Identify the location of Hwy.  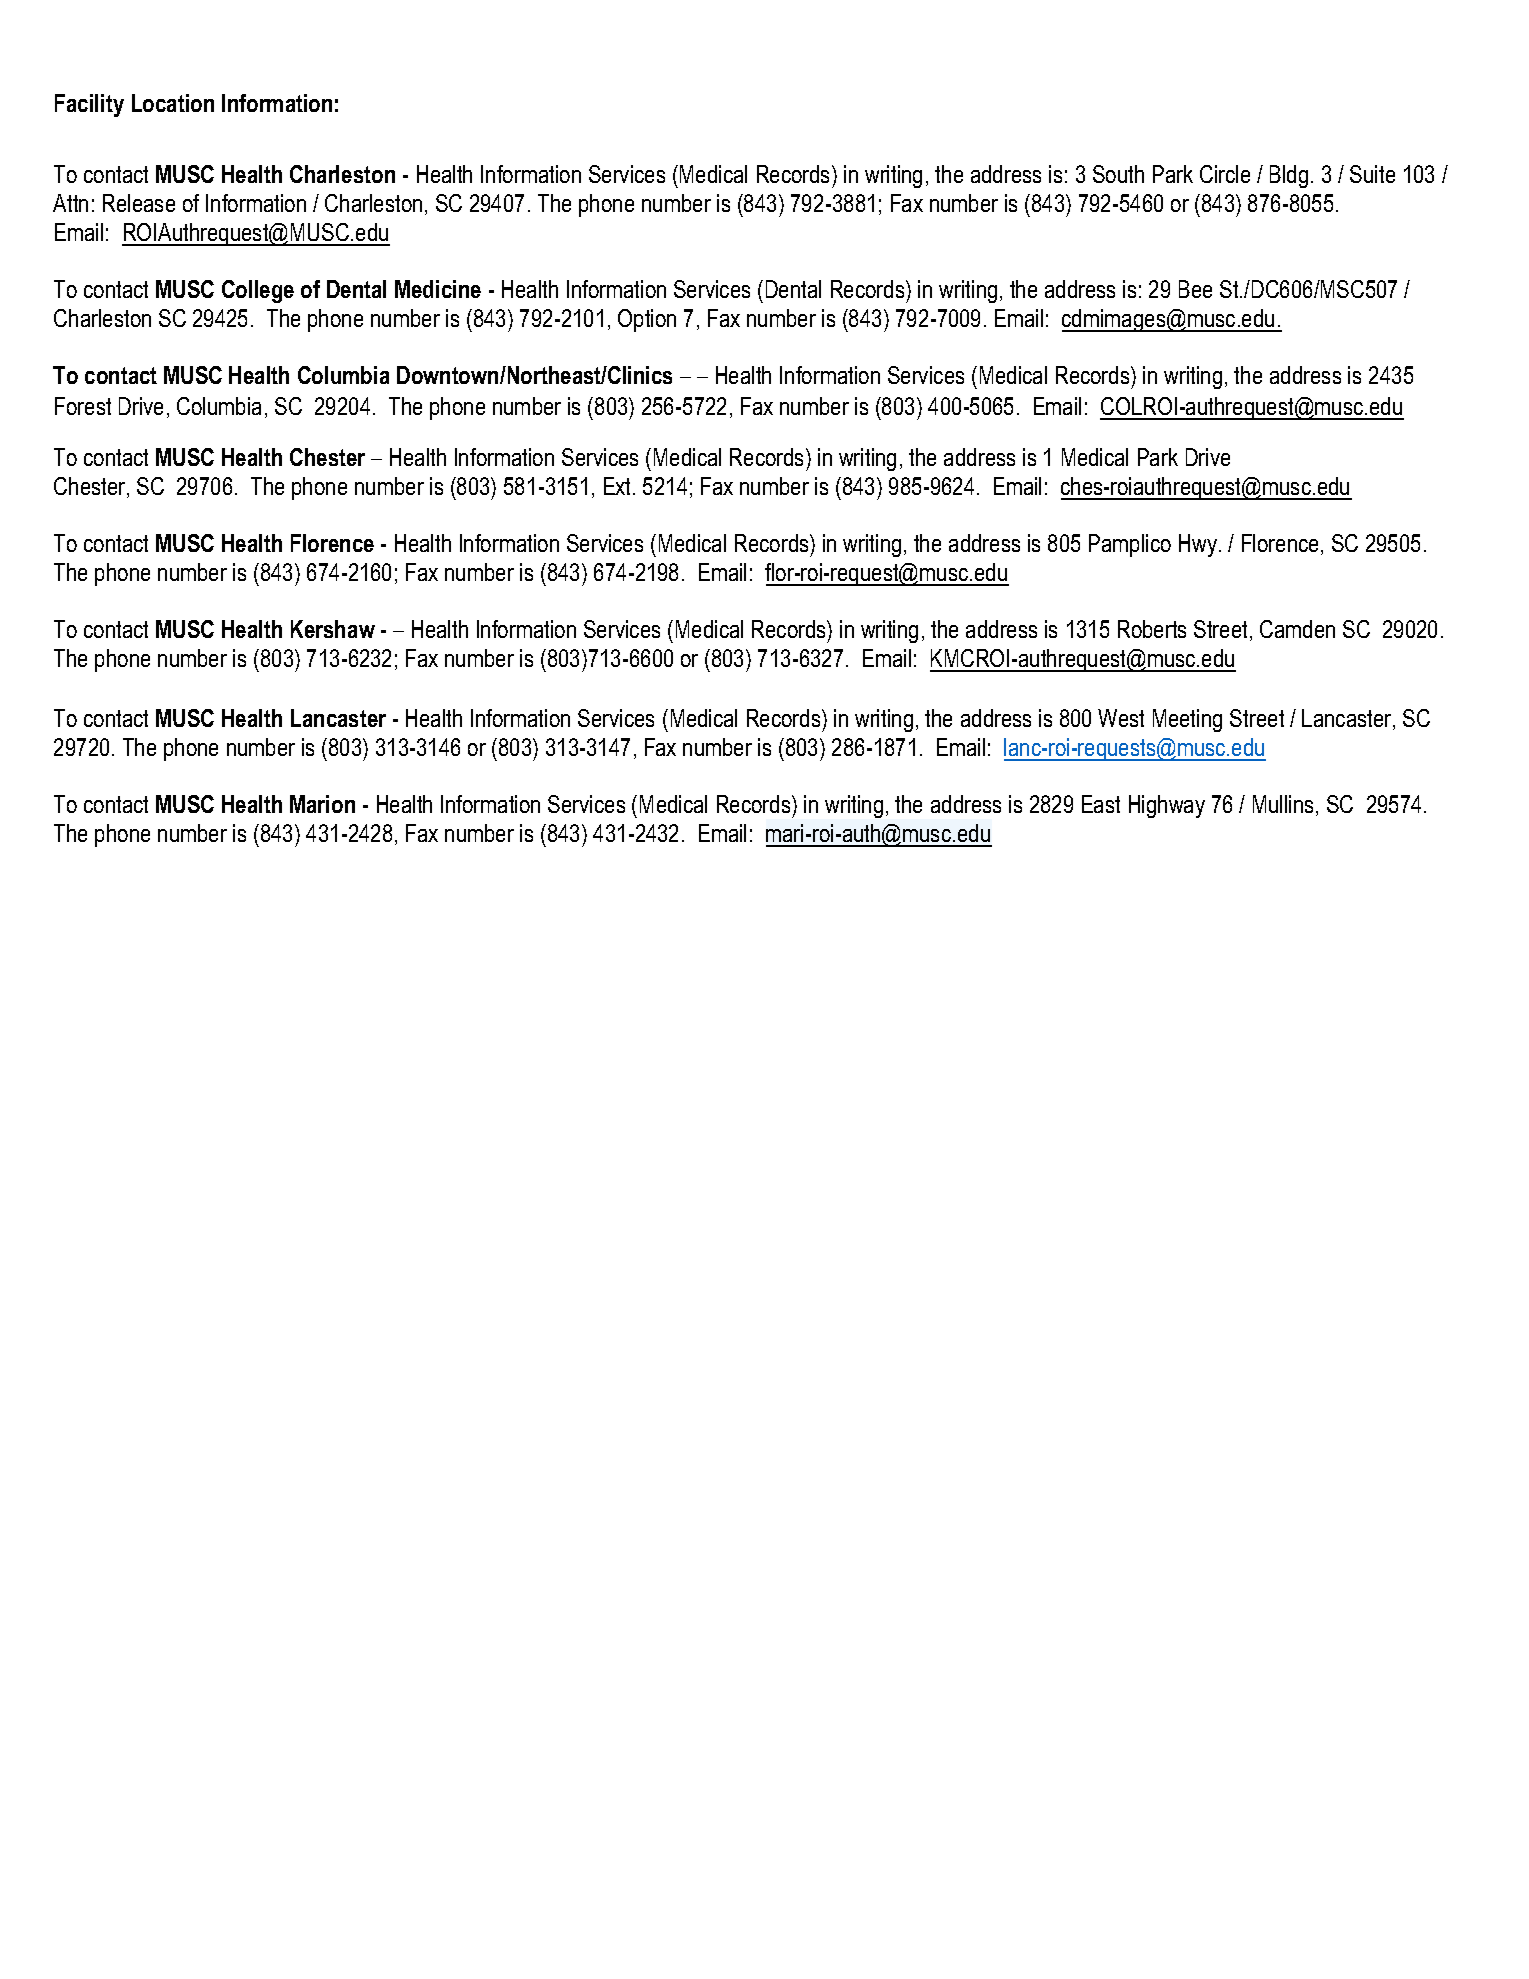
(1199, 545).
